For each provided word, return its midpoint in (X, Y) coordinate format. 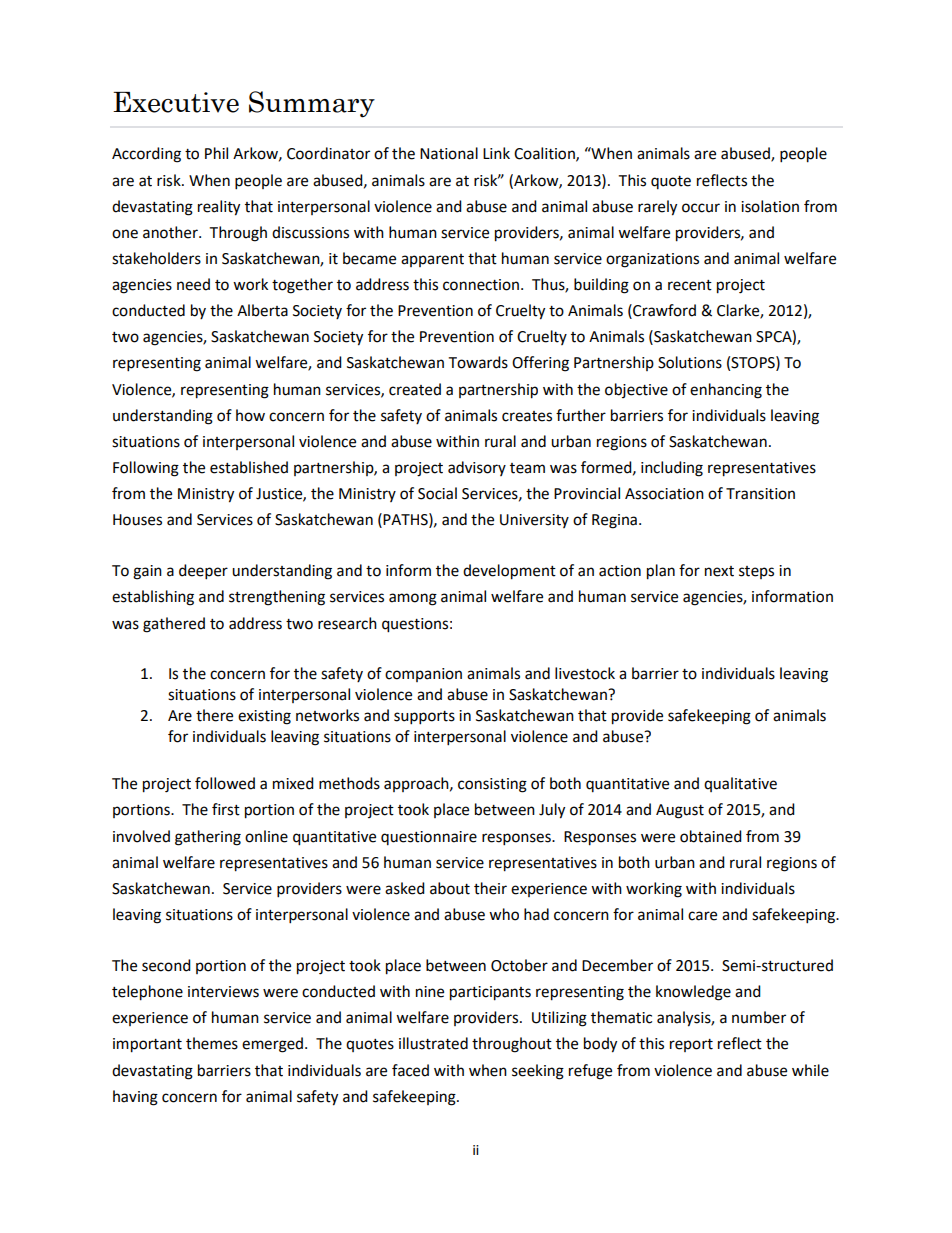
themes (212, 1043)
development (509, 572)
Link (496, 153)
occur (701, 208)
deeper (203, 572)
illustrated (433, 1043)
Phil (216, 153)
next (719, 571)
